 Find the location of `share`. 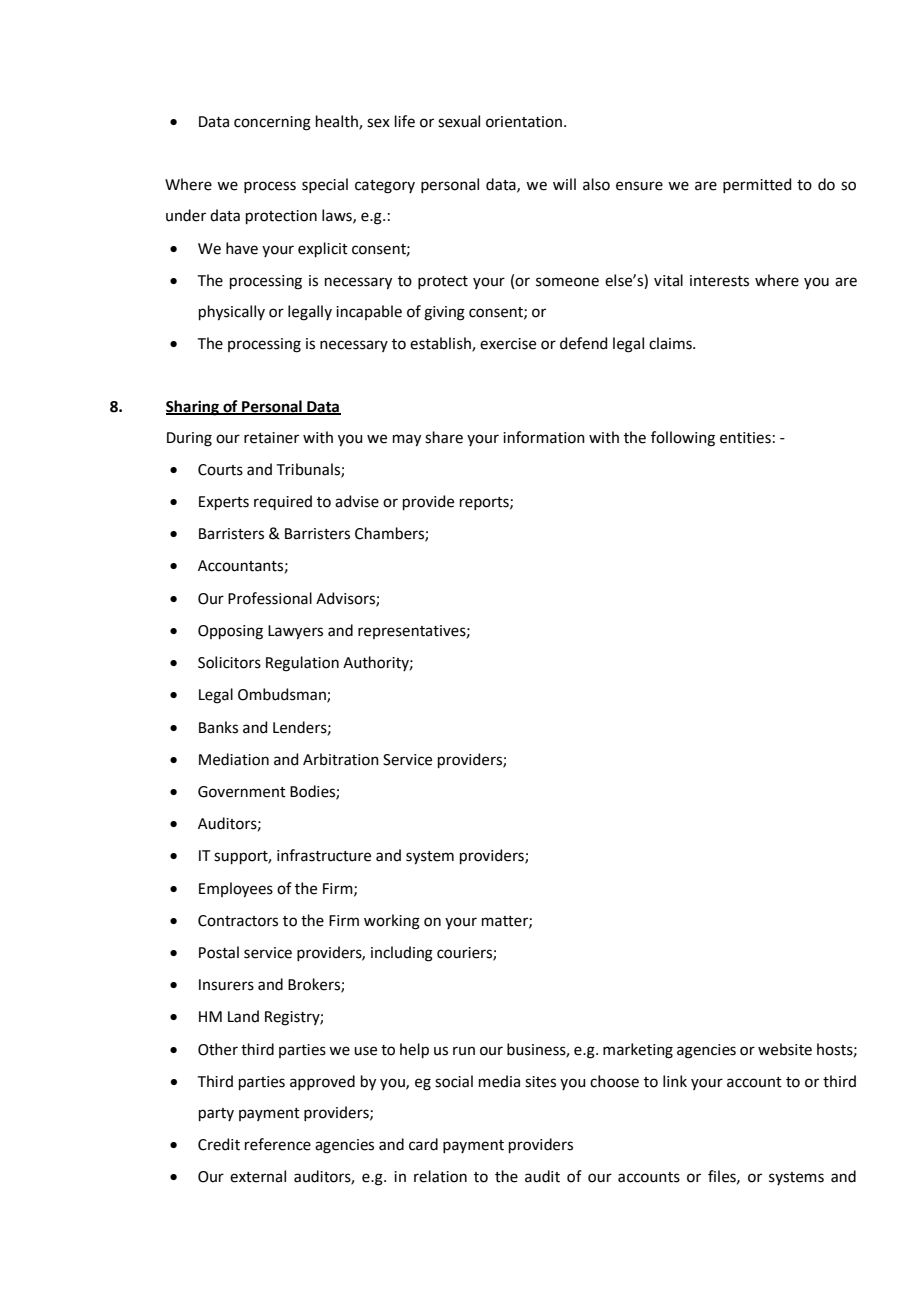

share is located at coordinates (444, 437).
